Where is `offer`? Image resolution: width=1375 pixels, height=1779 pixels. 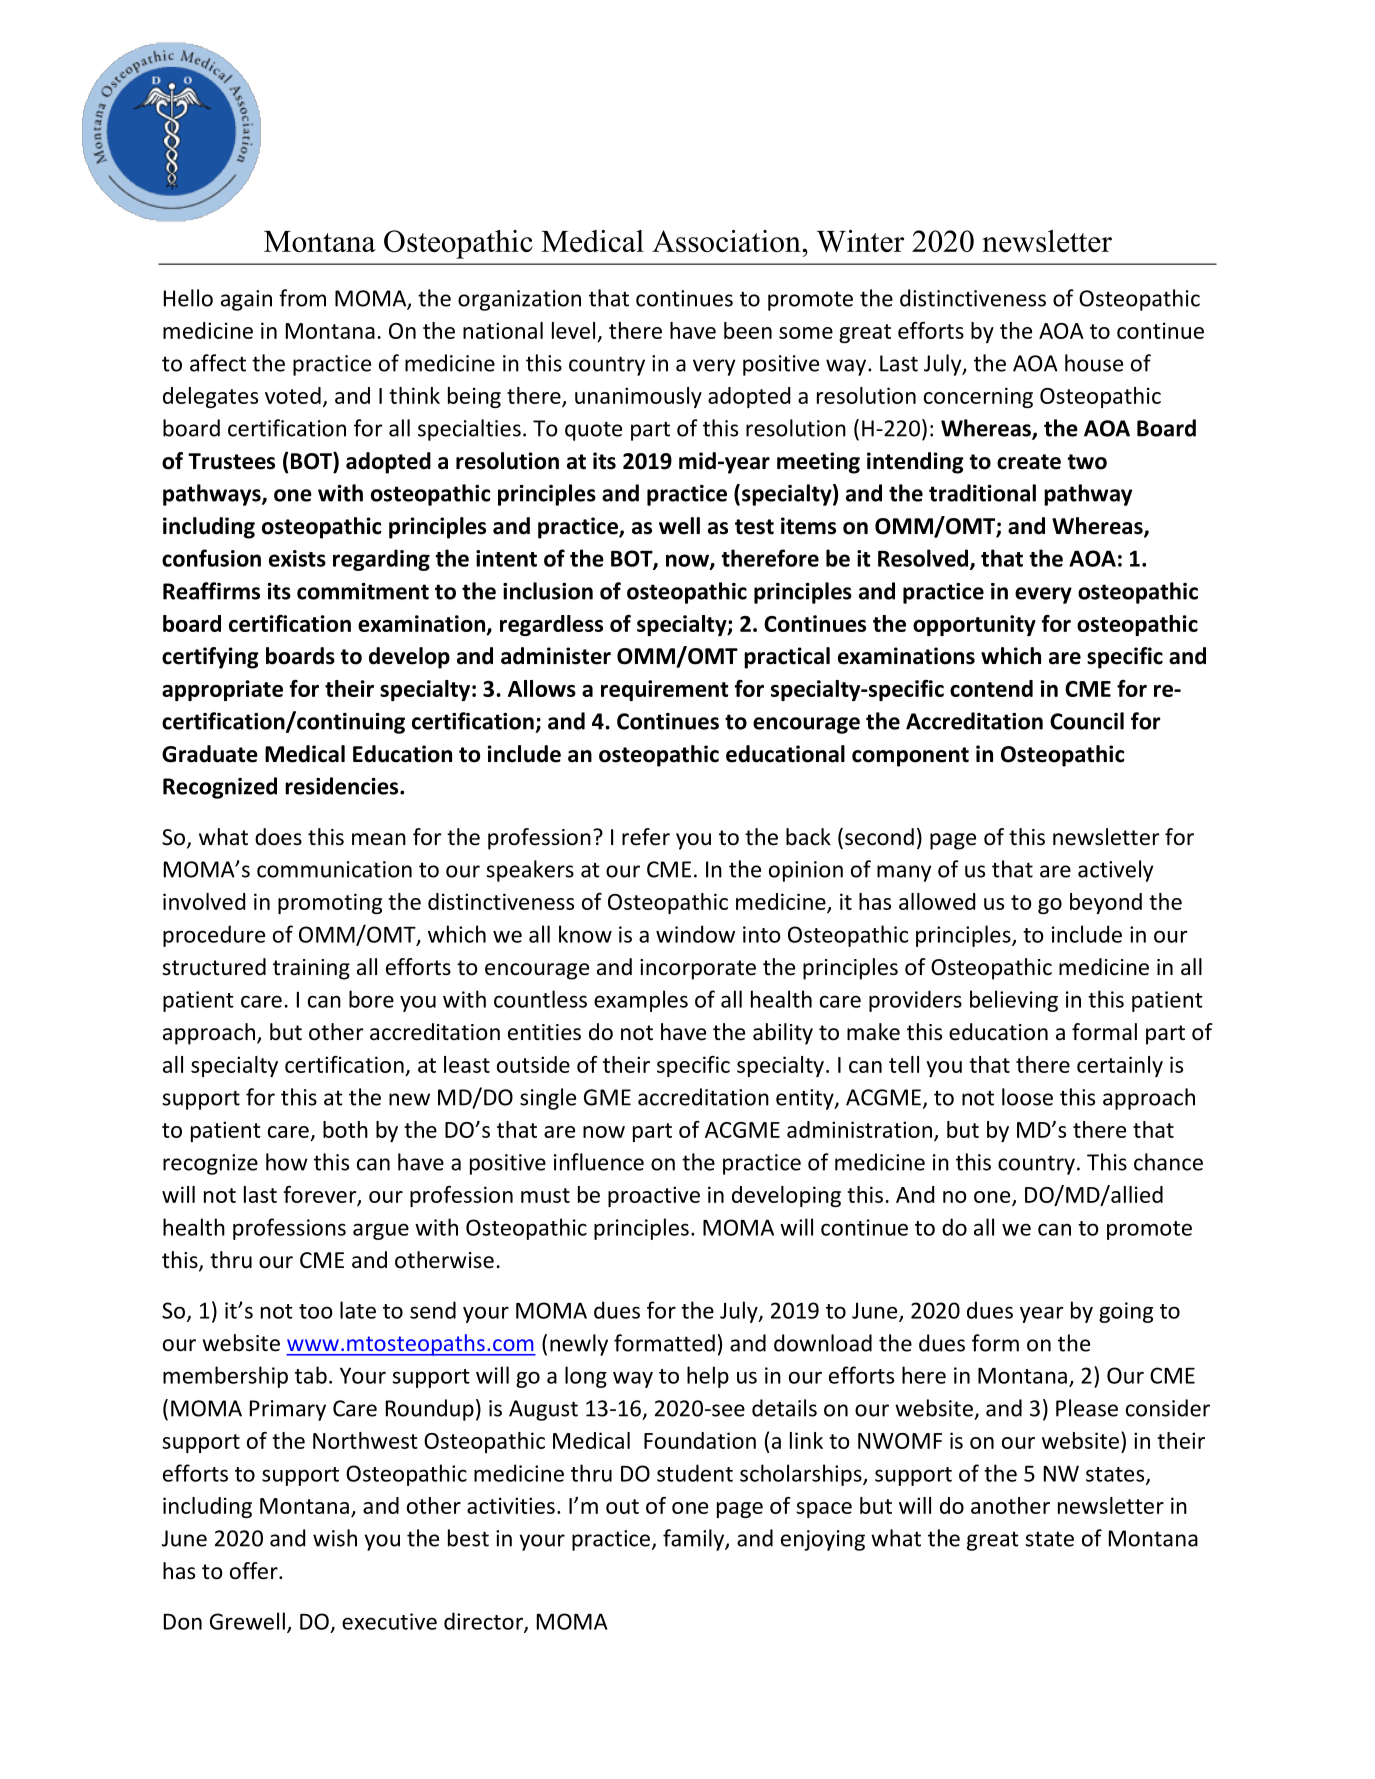 offer is located at coordinates (255, 1571).
